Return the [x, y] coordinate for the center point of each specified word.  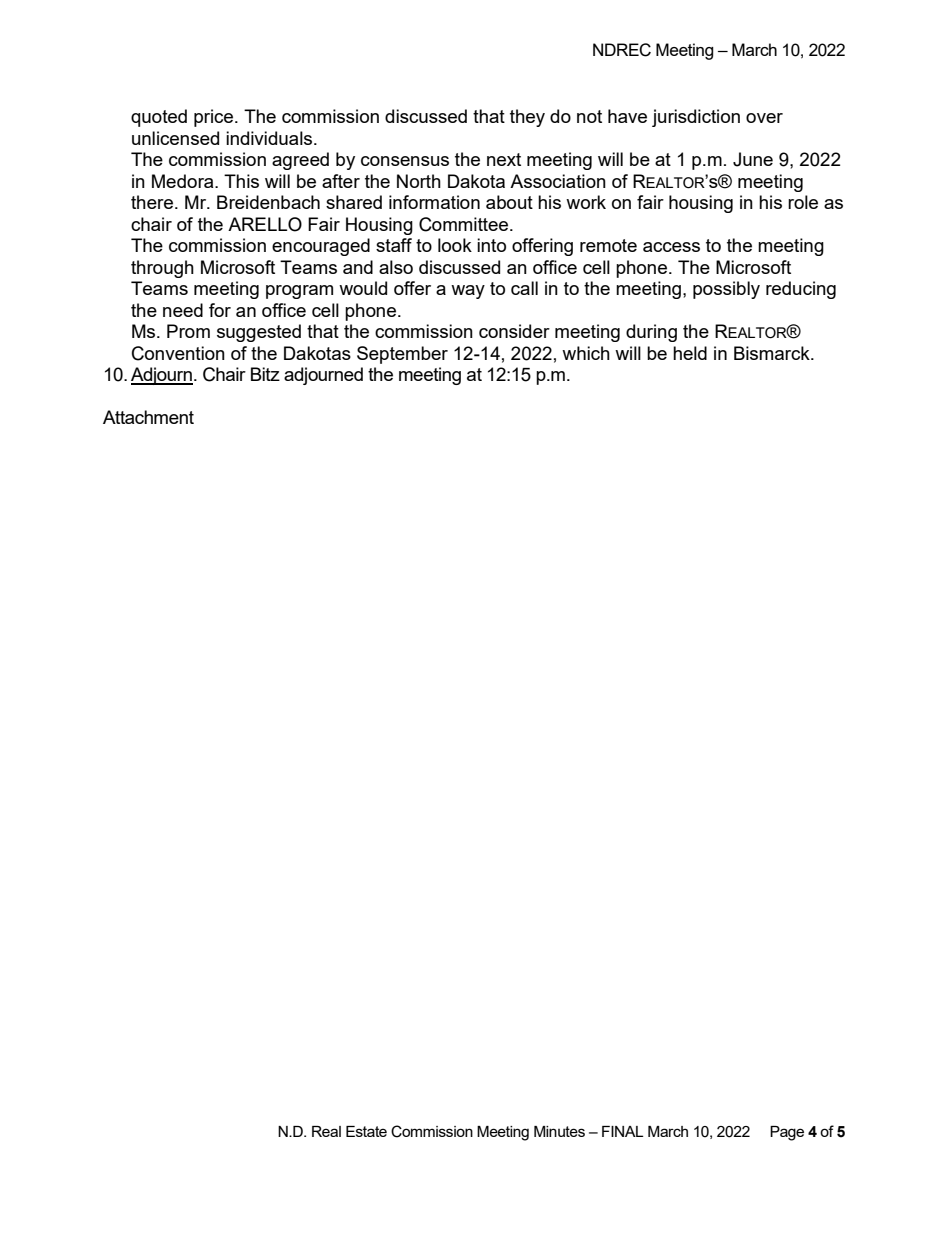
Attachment [148, 417]
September [402, 355]
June [753, 159]
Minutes [559, 1131]
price [215, 118]
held [690, 353]
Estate [366, 1131]
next [504, 159]
